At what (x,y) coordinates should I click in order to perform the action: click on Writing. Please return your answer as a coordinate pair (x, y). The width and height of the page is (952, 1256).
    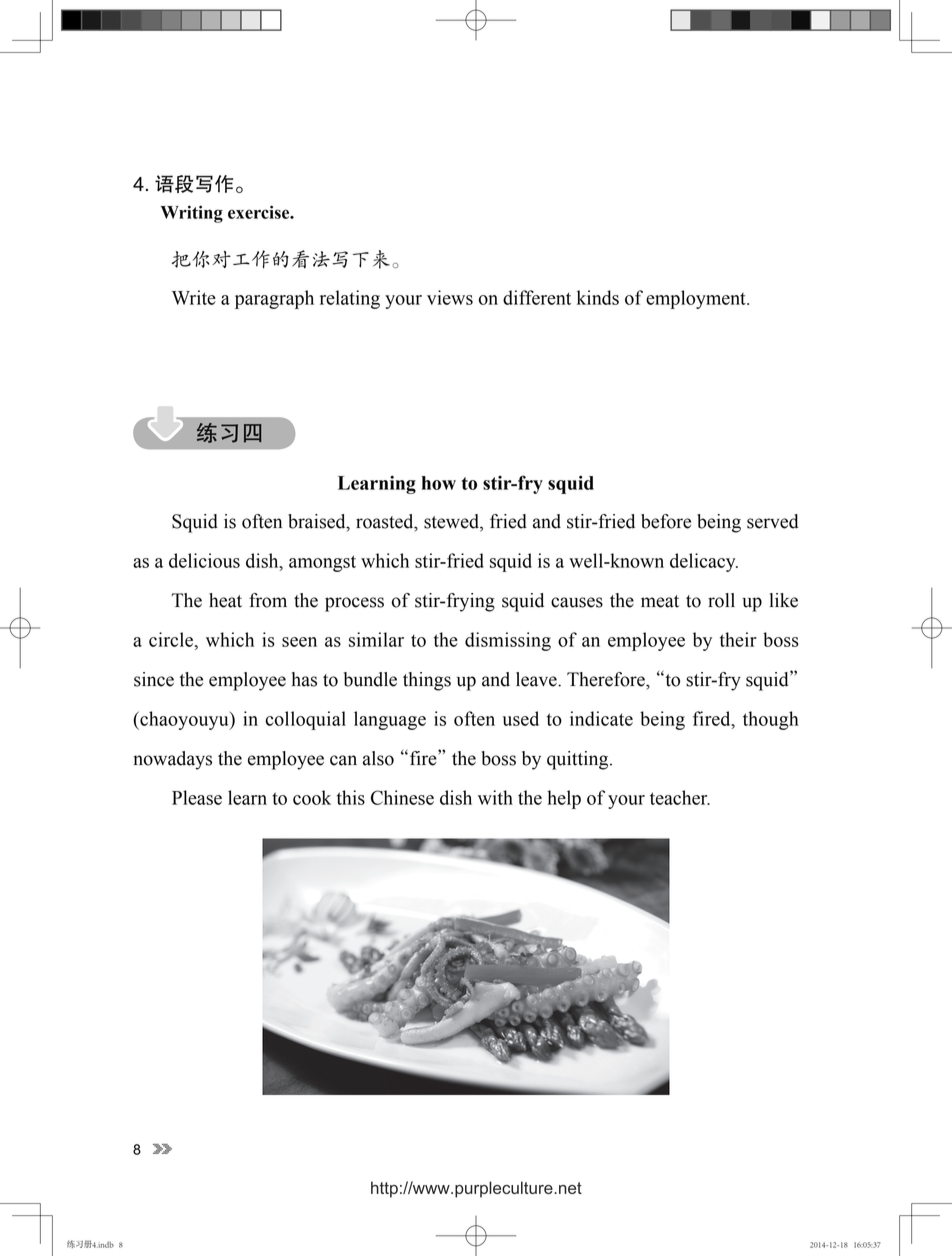
    Looking at the image, I should click on (192, 214).
